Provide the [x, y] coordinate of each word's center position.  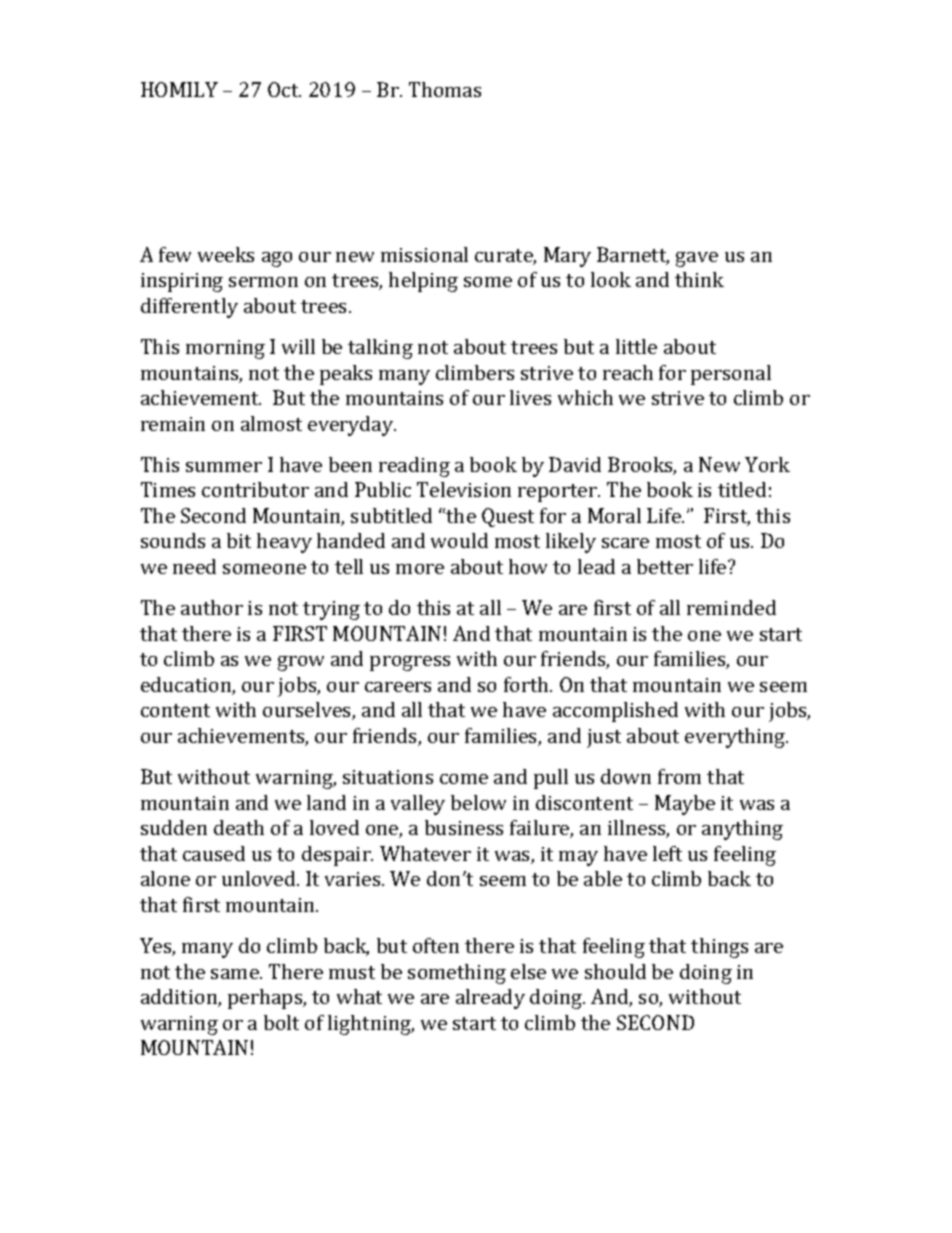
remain [173, 424]
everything [736, 738]
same [236, 974]
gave [697, 259]
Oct [284, 89]
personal [731, 375]
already [490, 999]
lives [530, 397]
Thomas [445, 89]
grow [301, 663]
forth [527, 684]
